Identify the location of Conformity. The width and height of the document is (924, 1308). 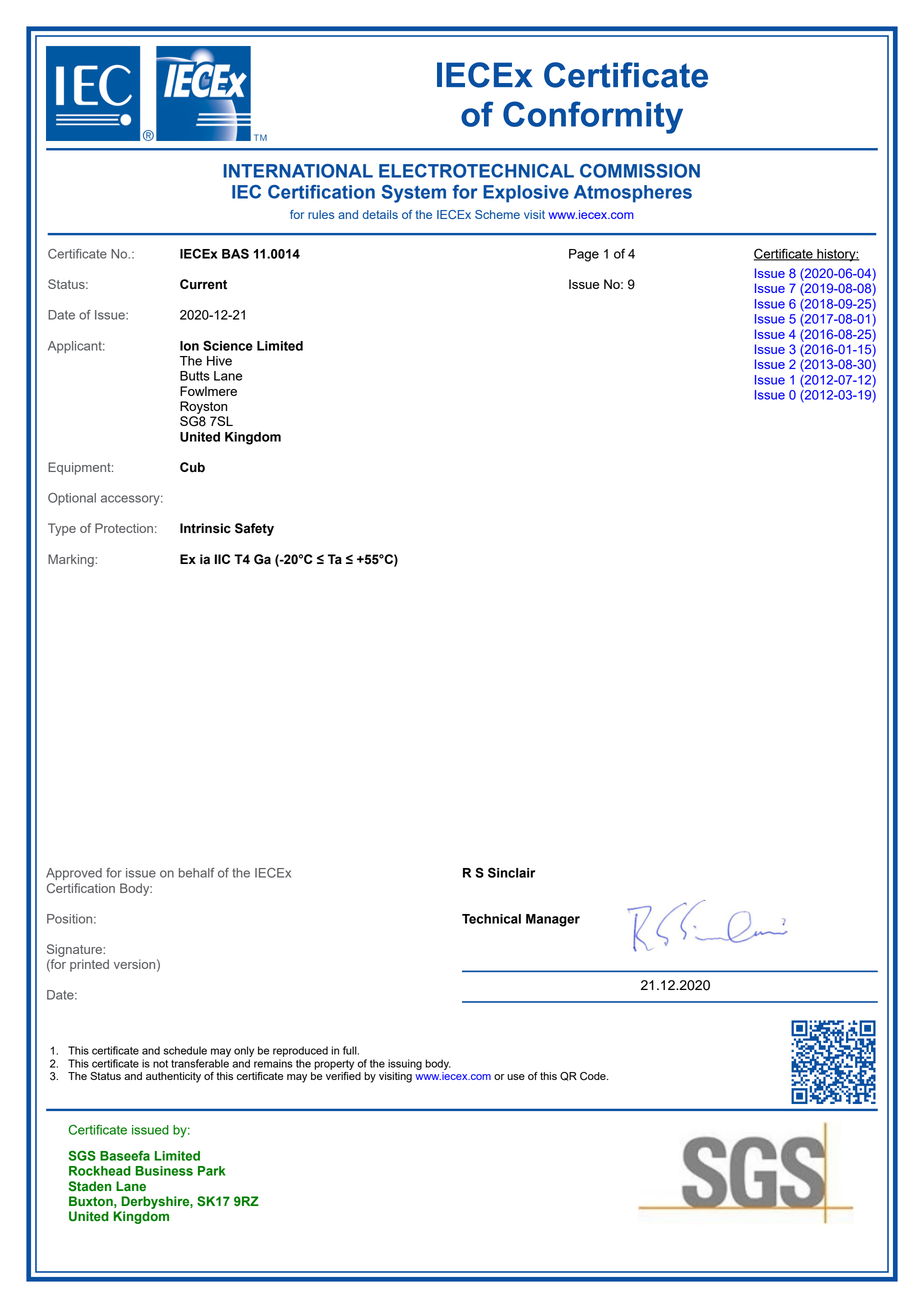
(593, 117).
